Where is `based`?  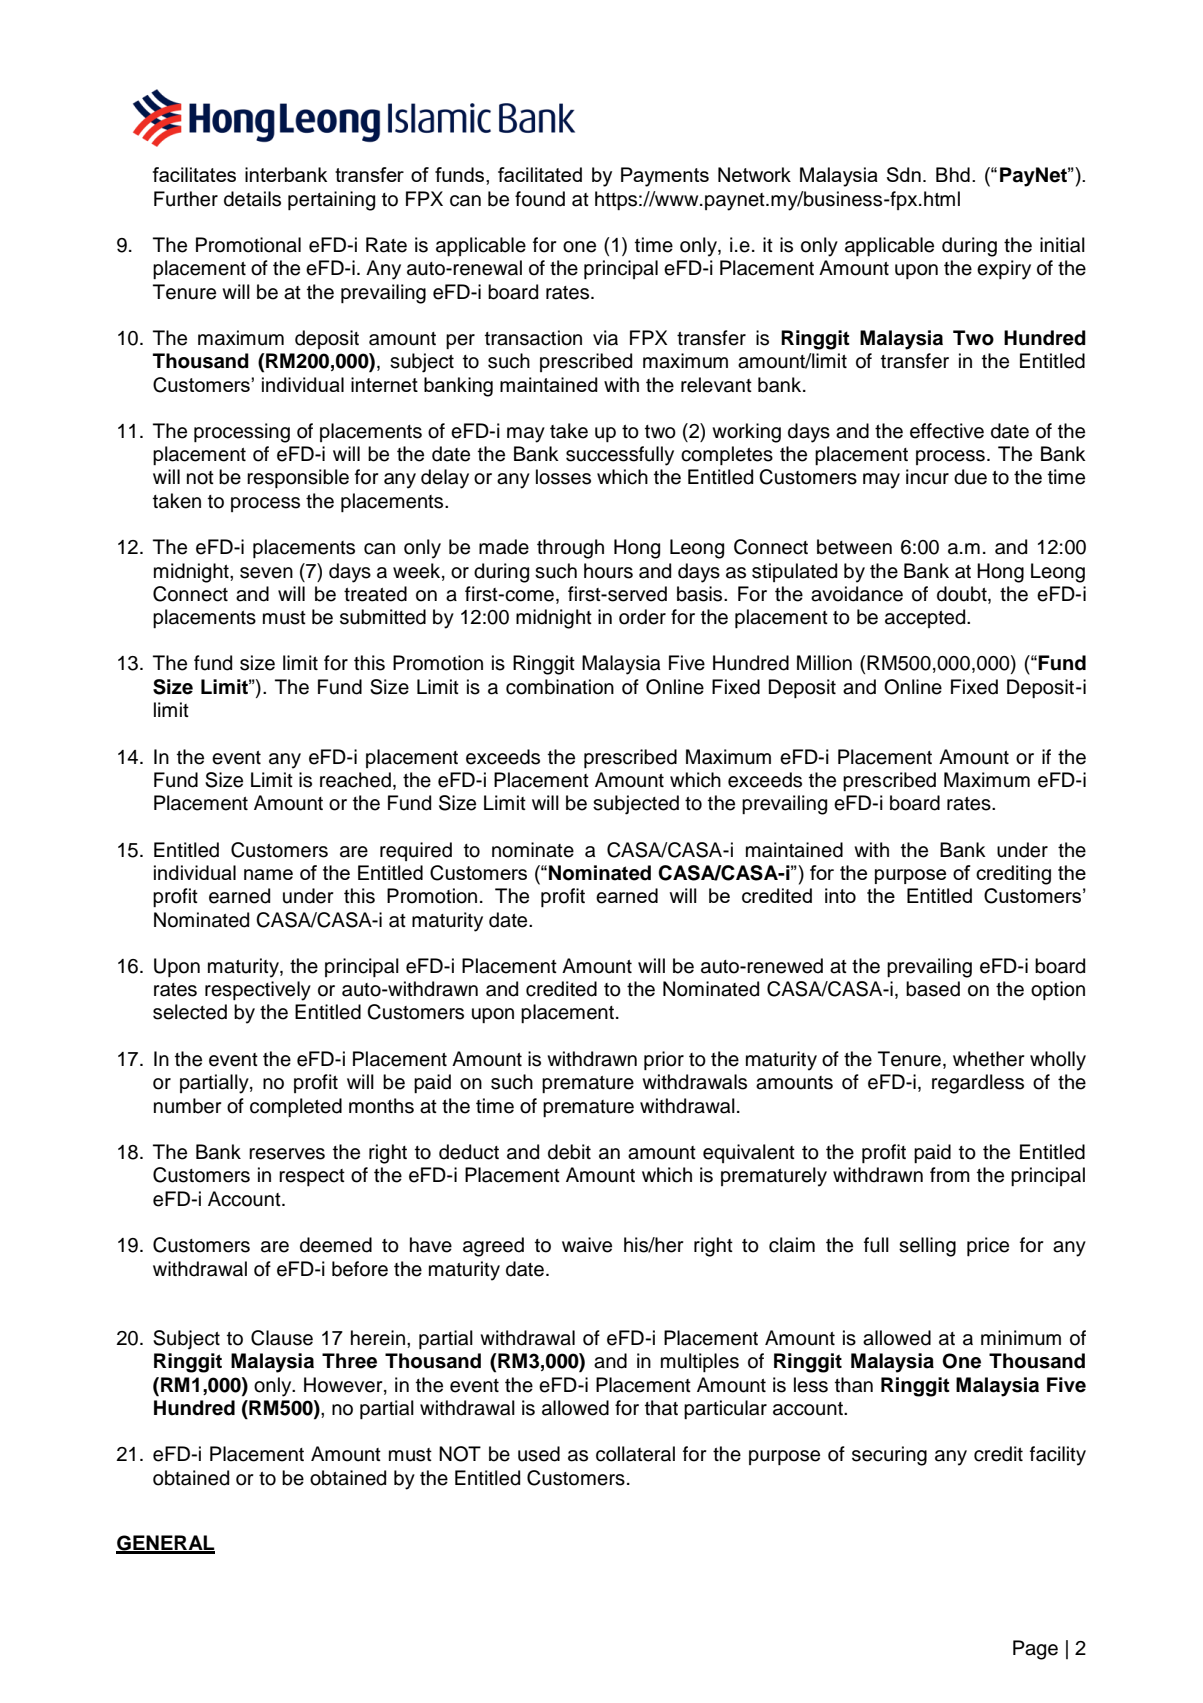
based is located at coordinates (933, 989).
